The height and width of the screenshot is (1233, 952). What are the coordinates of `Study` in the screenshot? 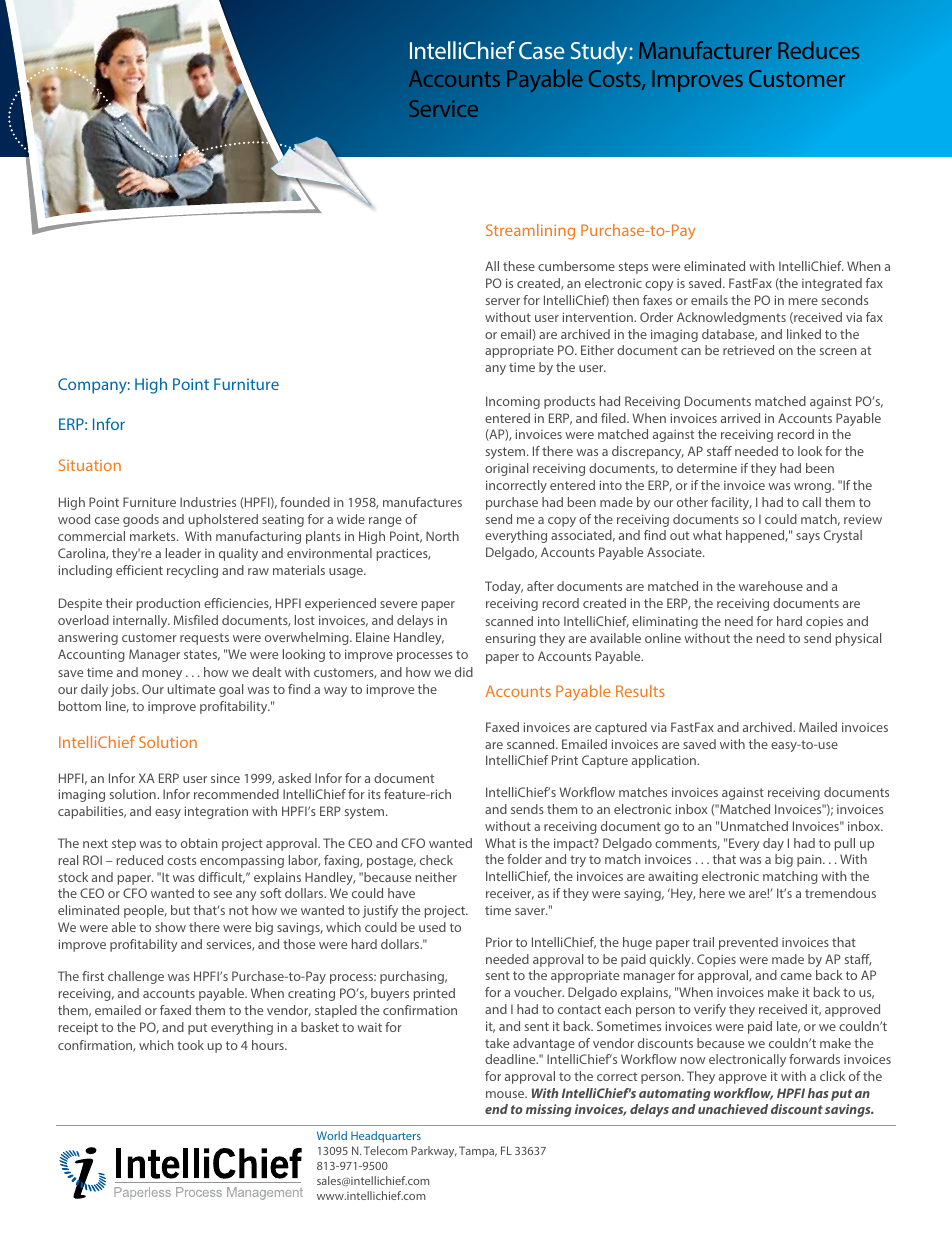 It's located at (600, 53).
